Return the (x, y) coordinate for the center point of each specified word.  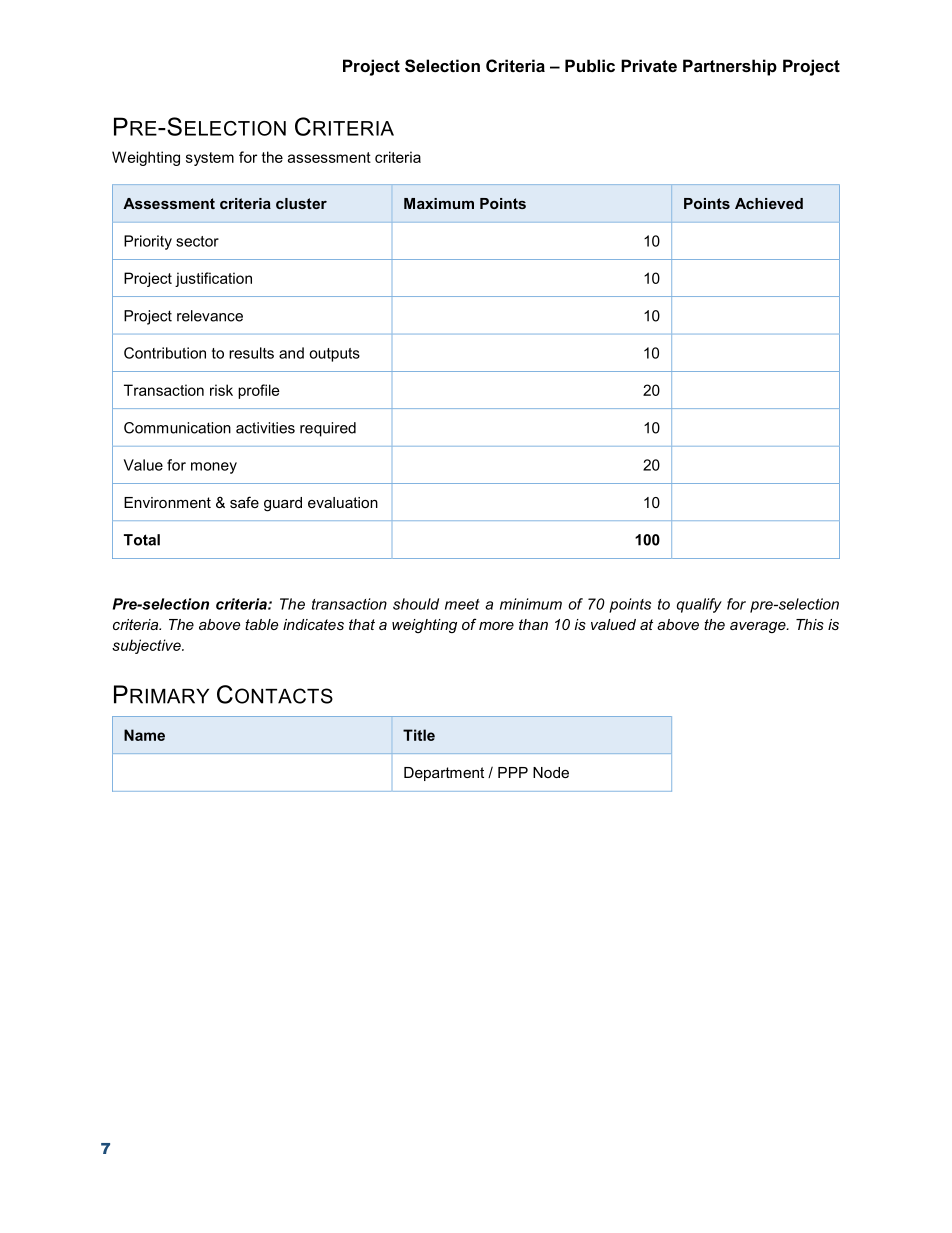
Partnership (730, 67)
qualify (699, 605)
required (328, 429)
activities (265, 428)
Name (144, 735)
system (210, 159)
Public (590, 65)
